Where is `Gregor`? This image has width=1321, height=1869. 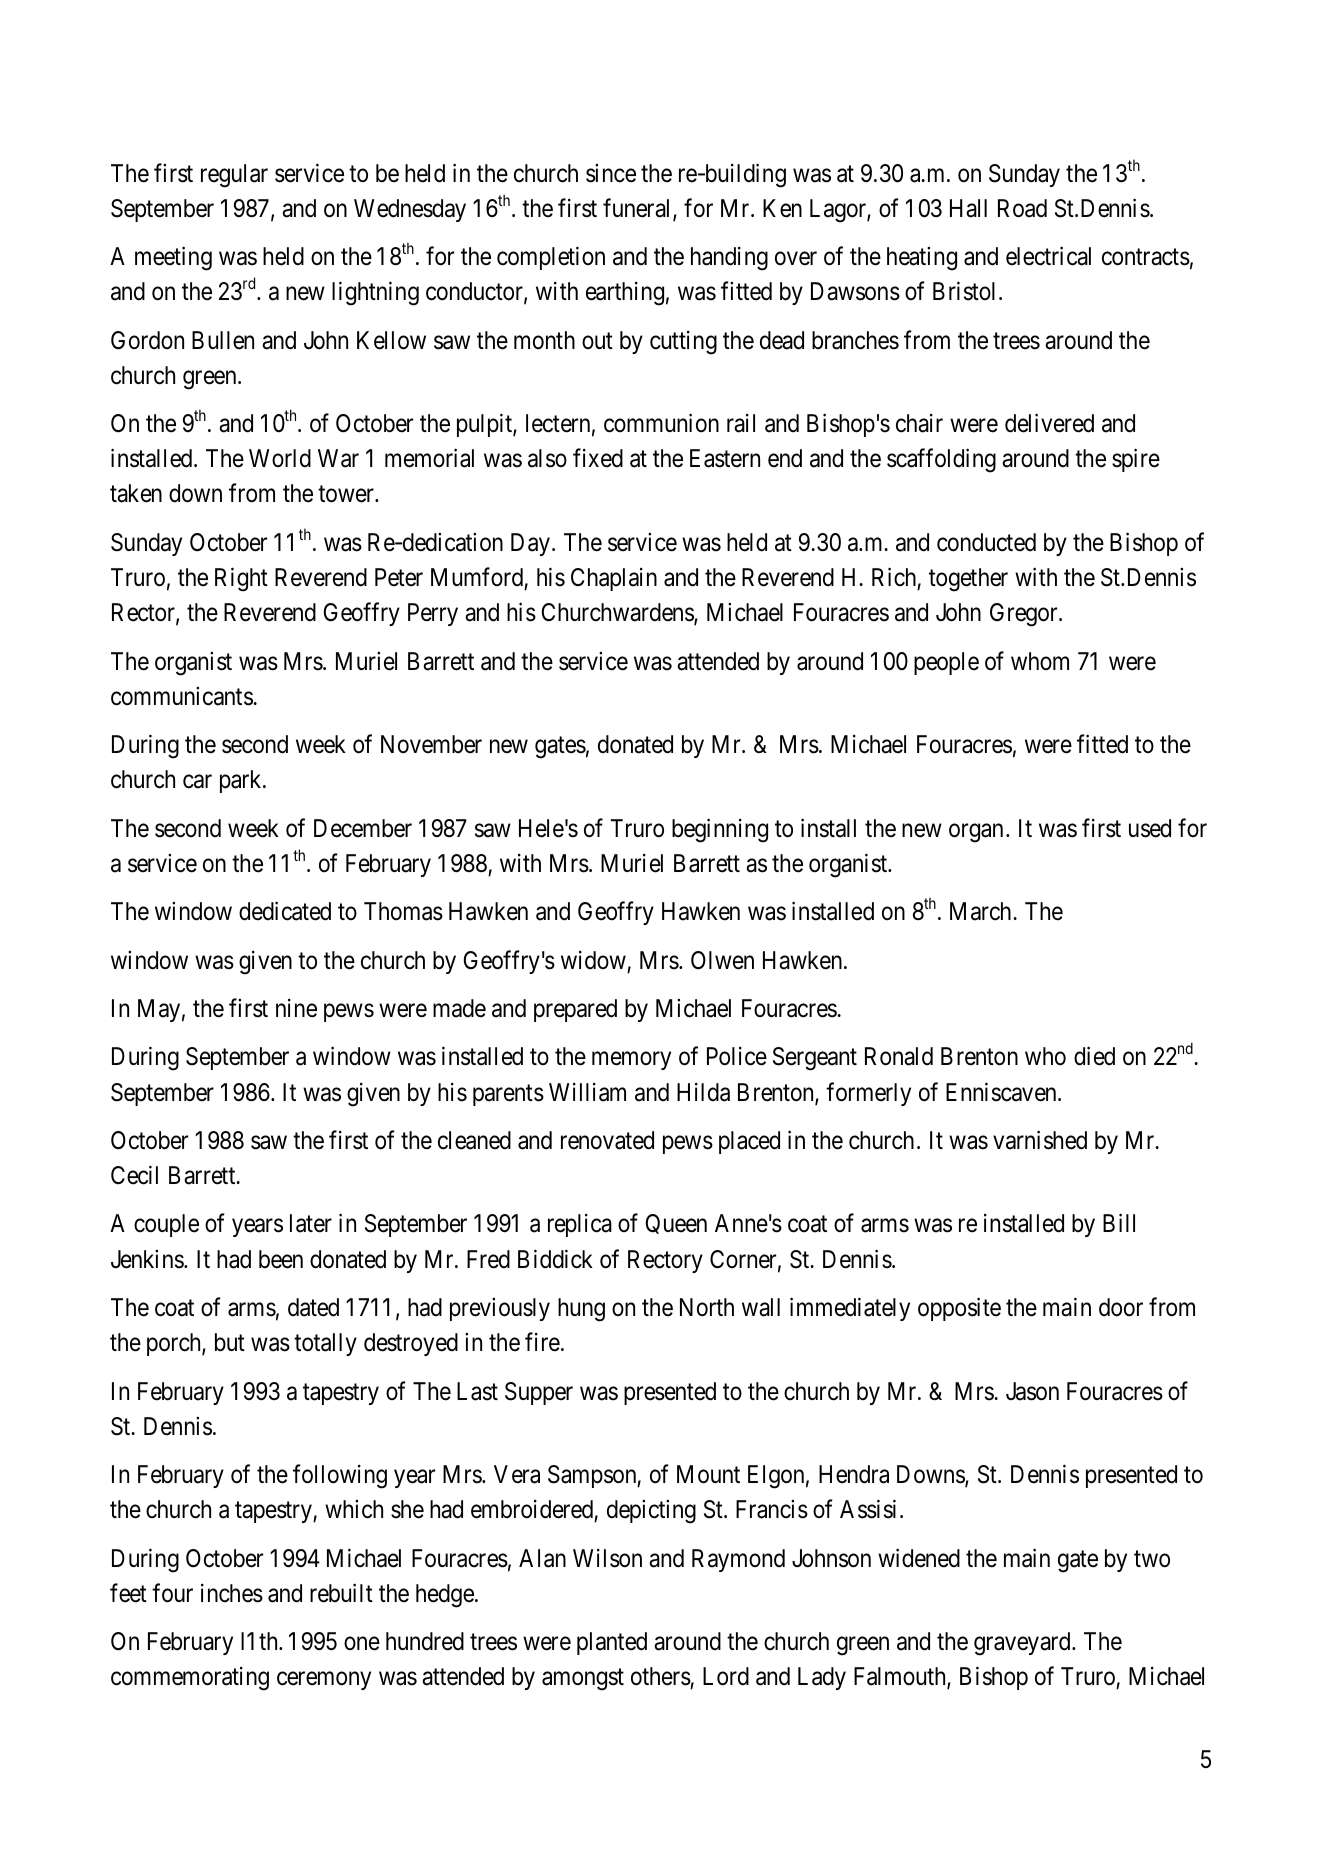
Gregor is located at coordinates (1025, 615).
